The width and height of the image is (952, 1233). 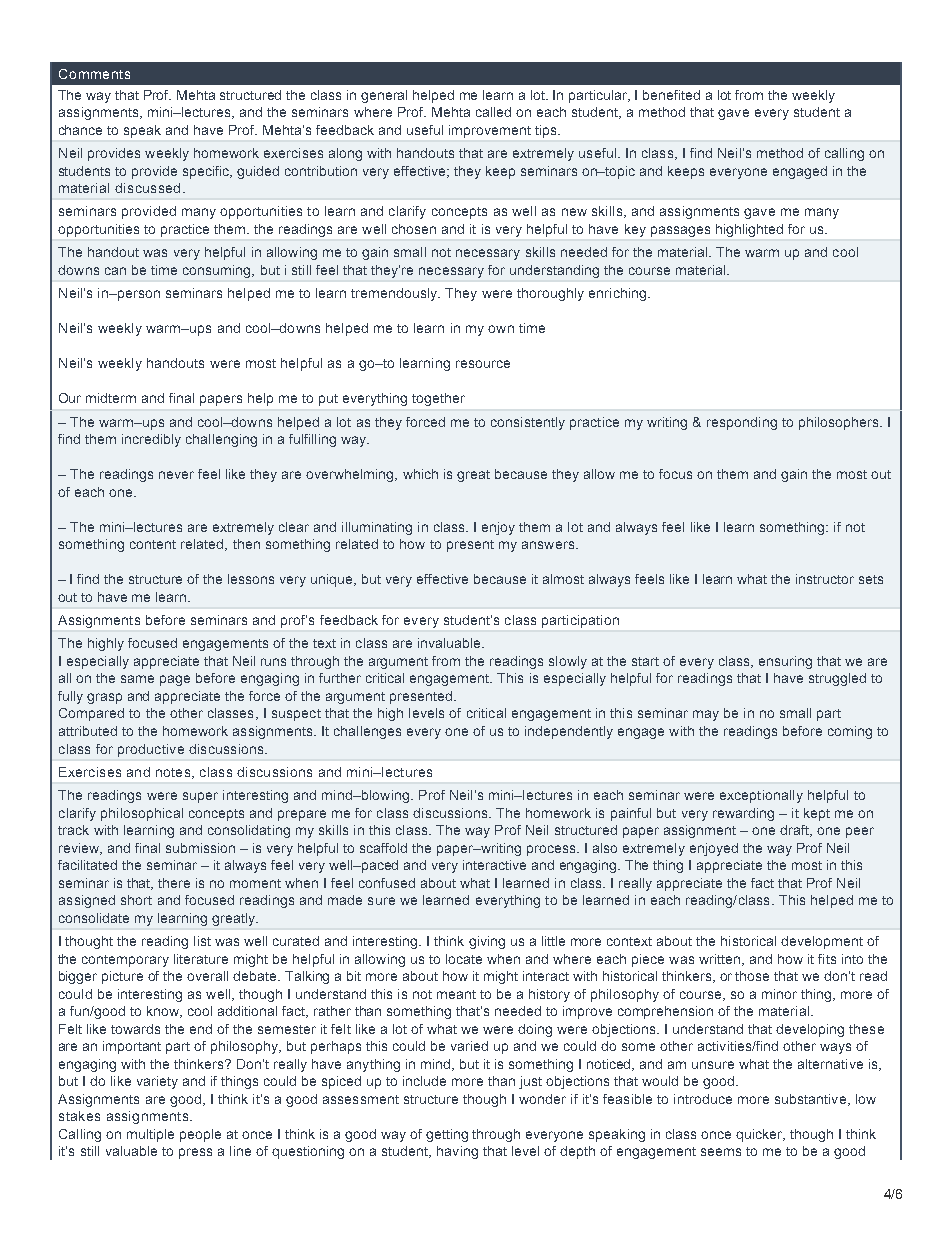 What do you see at coordinates (173, 772) in the image?
I see `notes` at bounding box center [173, 772].
